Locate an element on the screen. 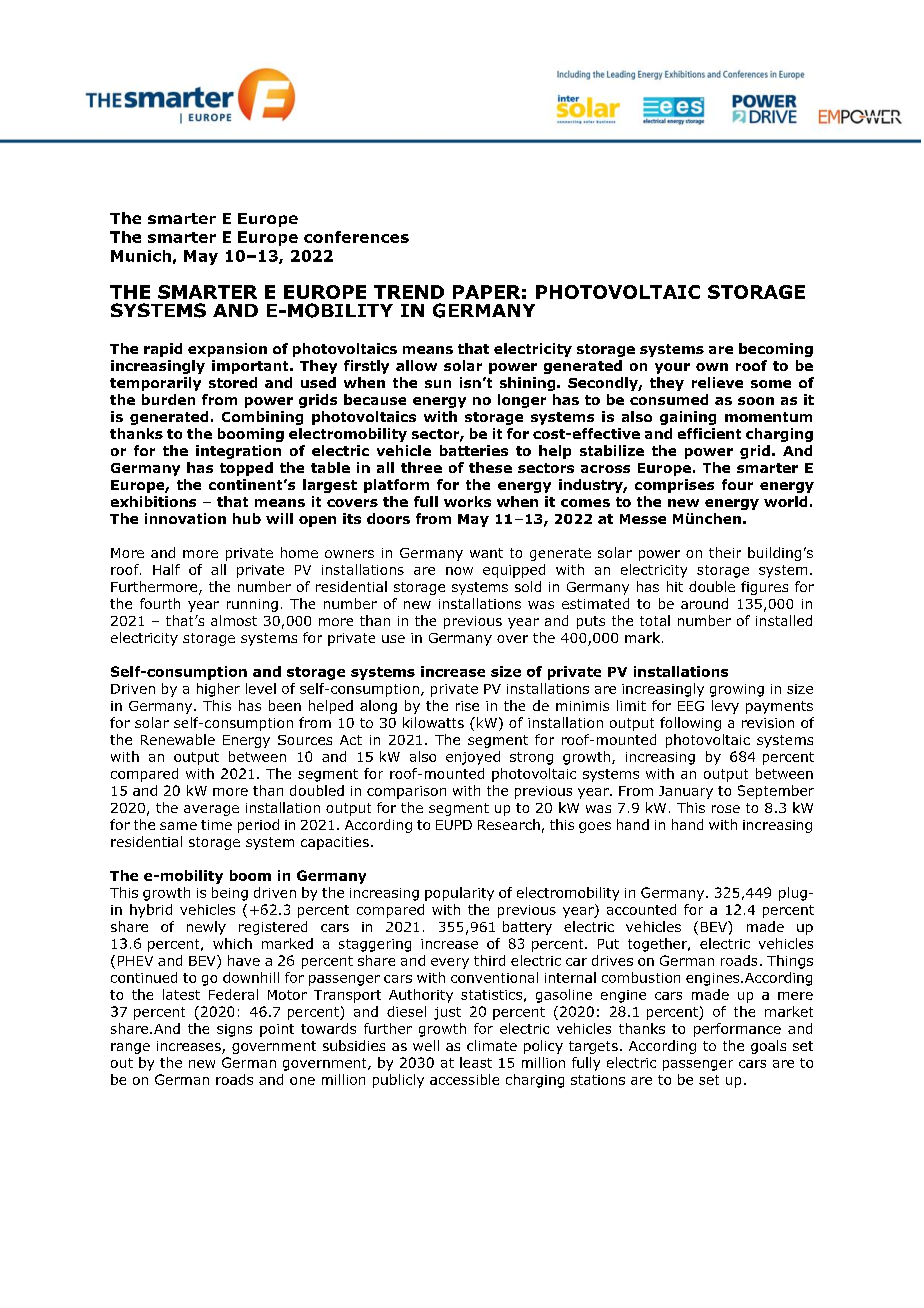 This screenshot has height=1308, width=924. signs is located at coordinates (234, 1030).
